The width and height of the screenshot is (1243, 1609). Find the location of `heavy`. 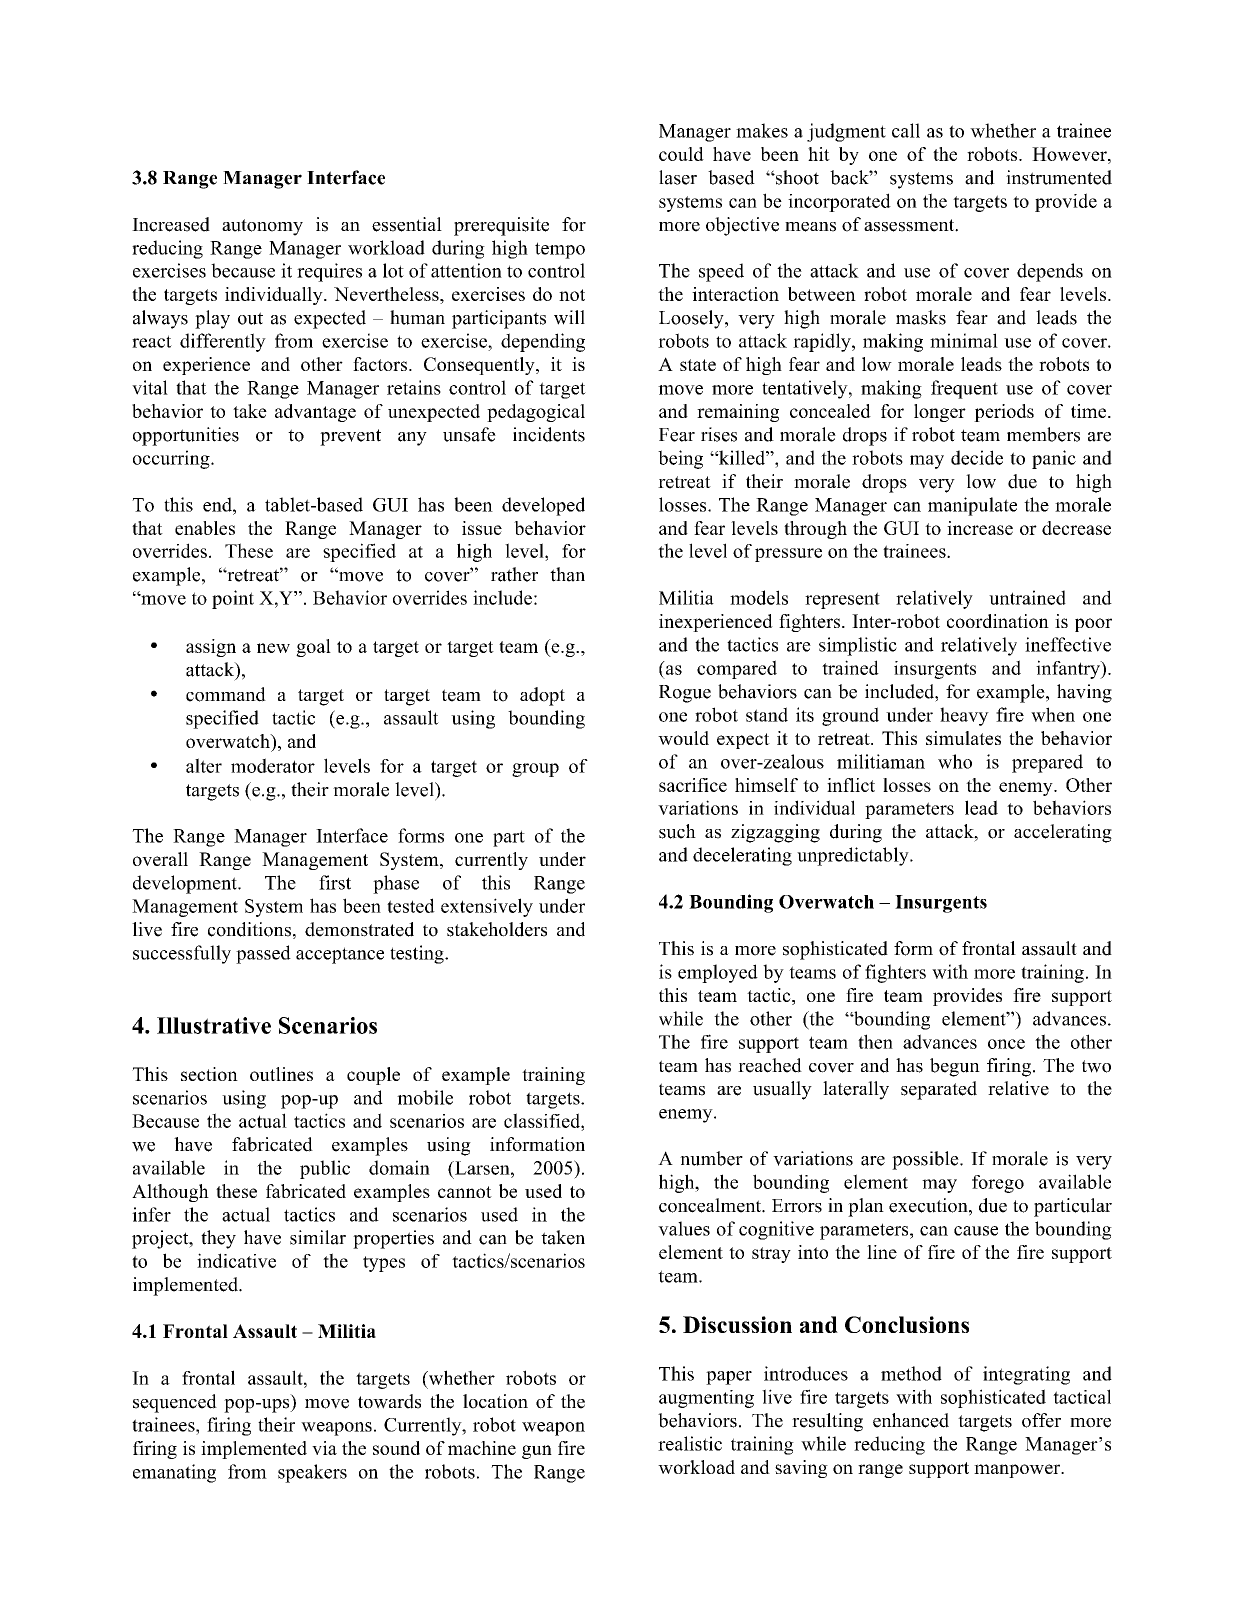

heavy is located at coordinates (964, 716).
